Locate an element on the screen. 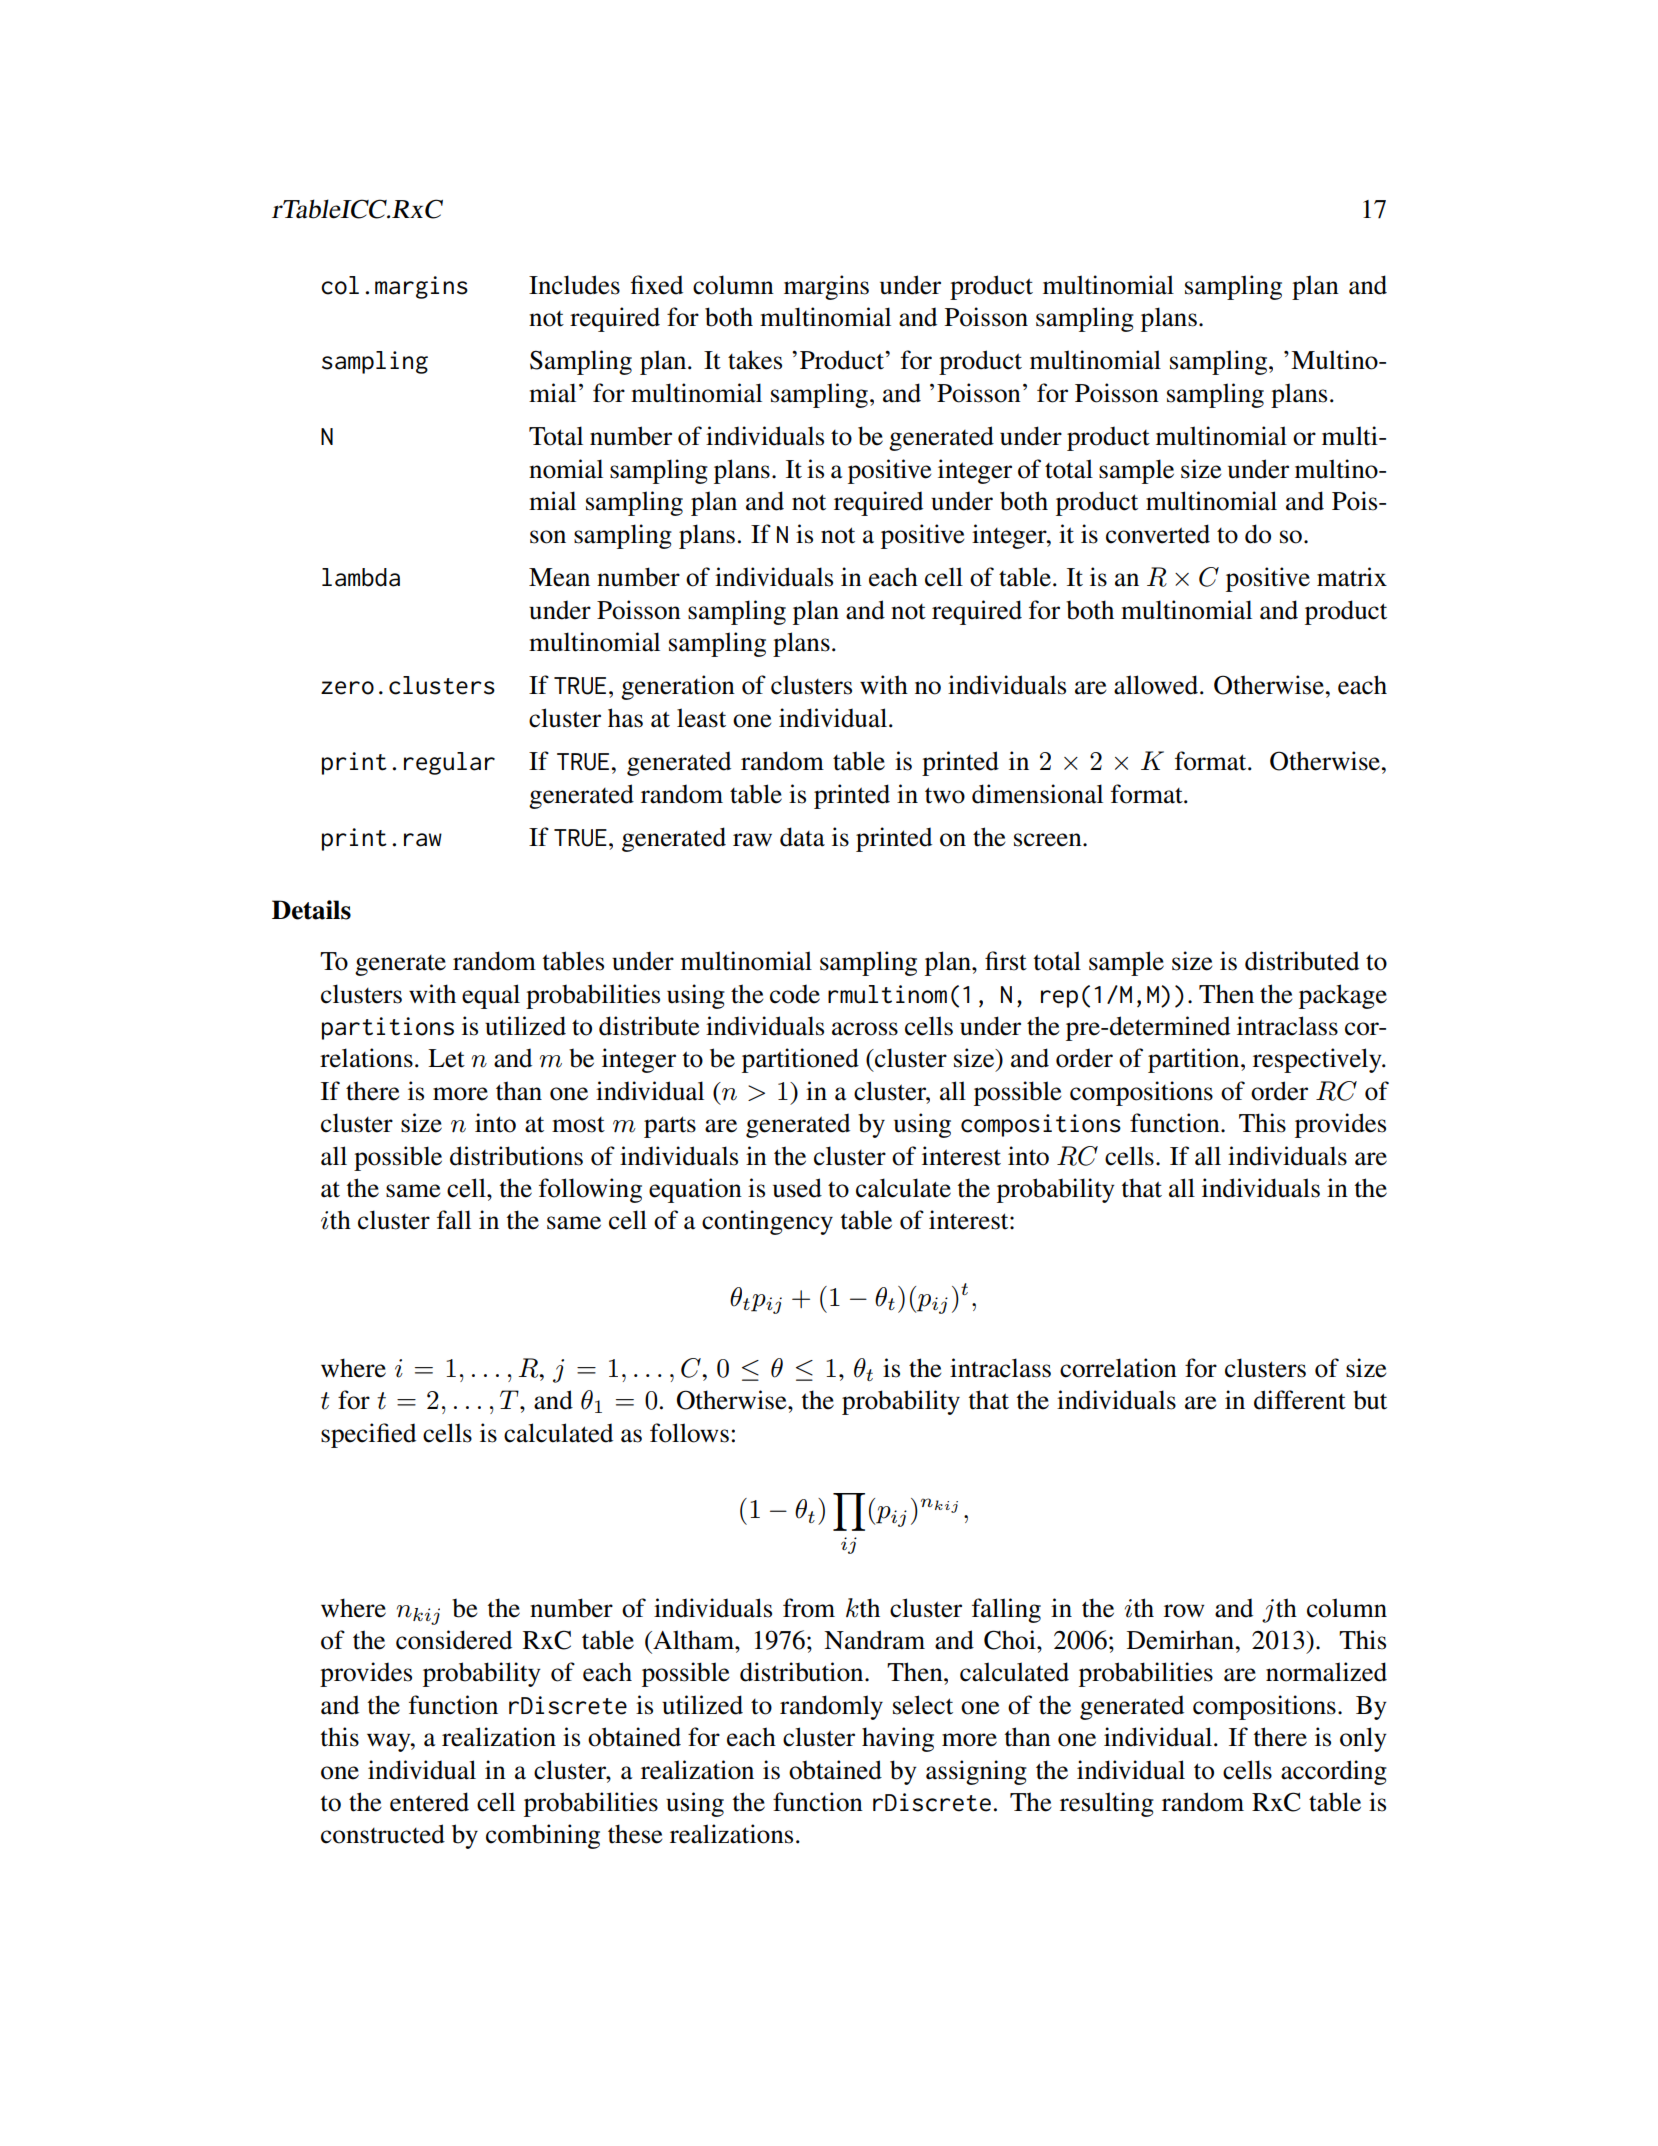 The height and width of the screenshot is (2146, 1658). specified is located at coordinates (368, 1435).
